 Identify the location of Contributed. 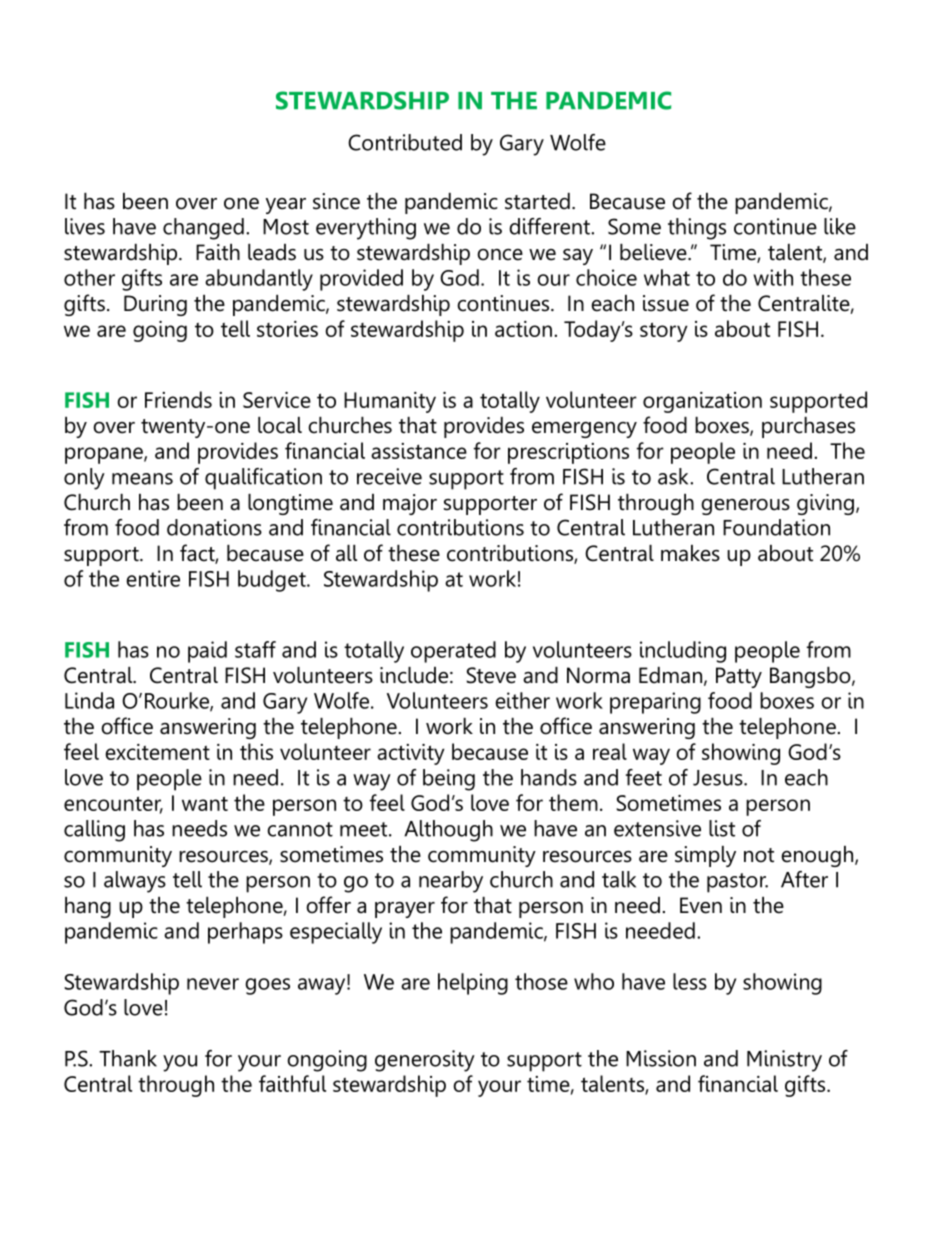
(405, 142).
